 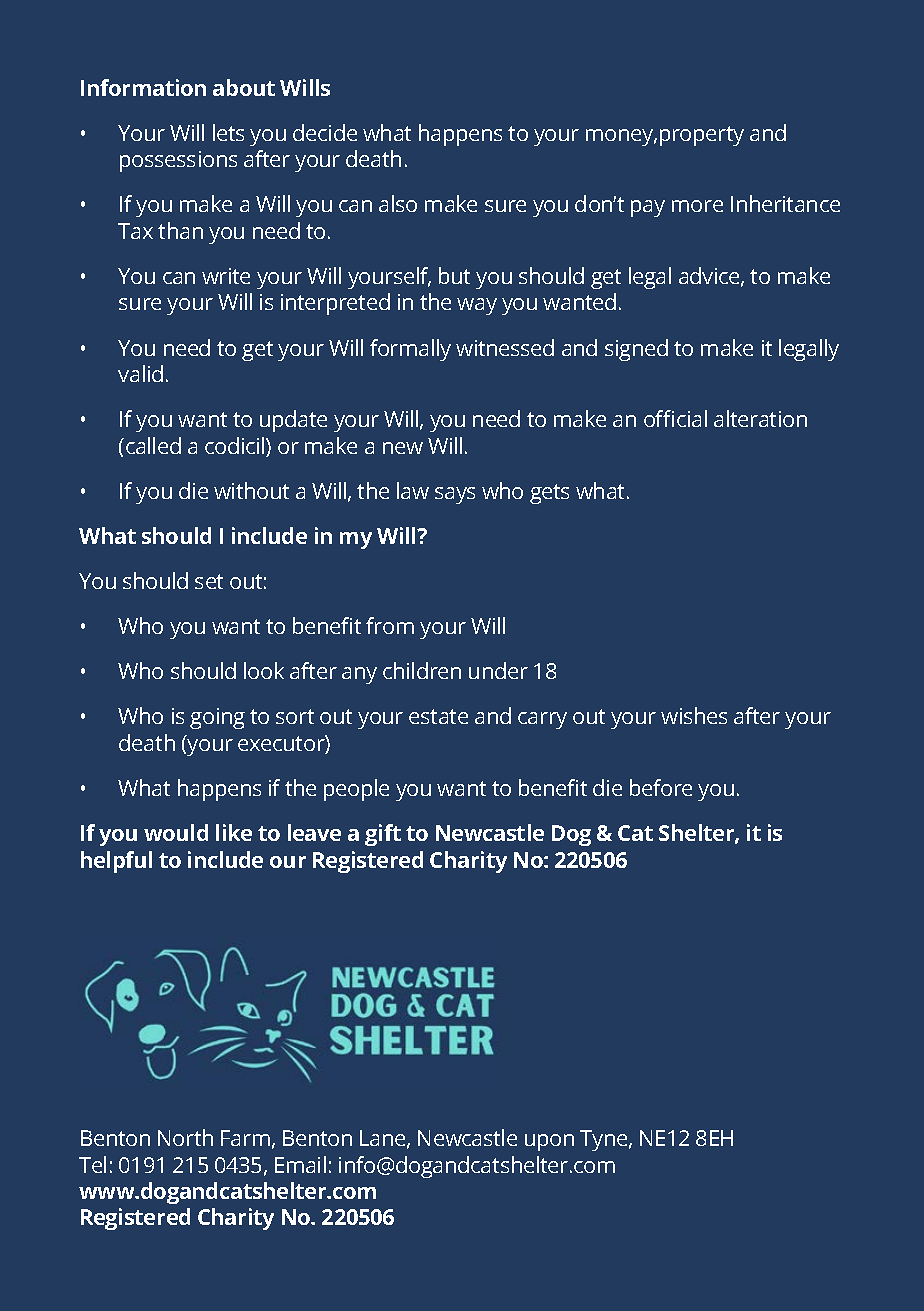 I want to click on North, so click(x=185, y=1137).
